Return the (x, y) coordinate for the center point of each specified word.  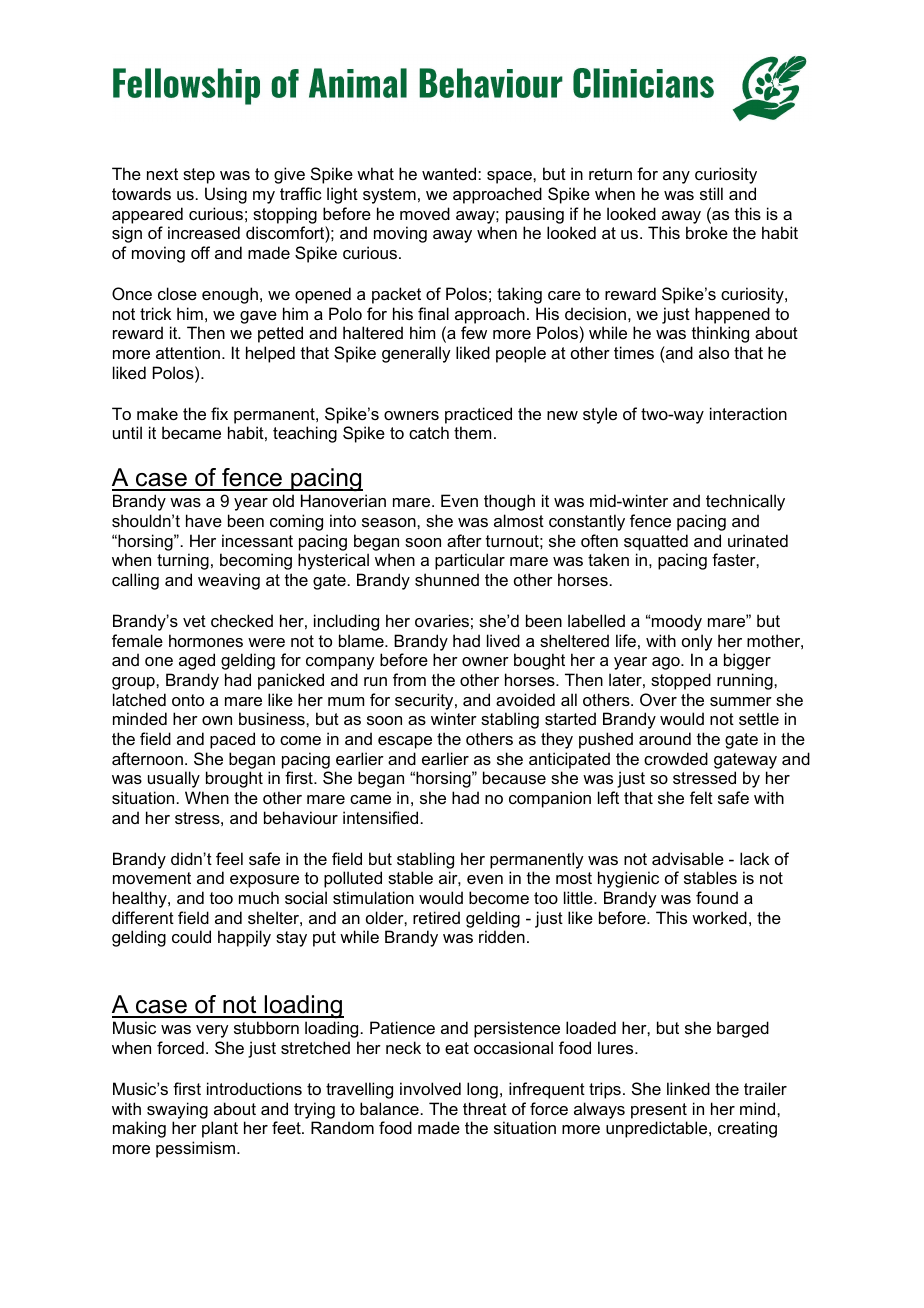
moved (425, 213)
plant (220, 1129)
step (199, 176)
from (409, 679)
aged (197, 661)
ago (667, 663)
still (711, 193)
